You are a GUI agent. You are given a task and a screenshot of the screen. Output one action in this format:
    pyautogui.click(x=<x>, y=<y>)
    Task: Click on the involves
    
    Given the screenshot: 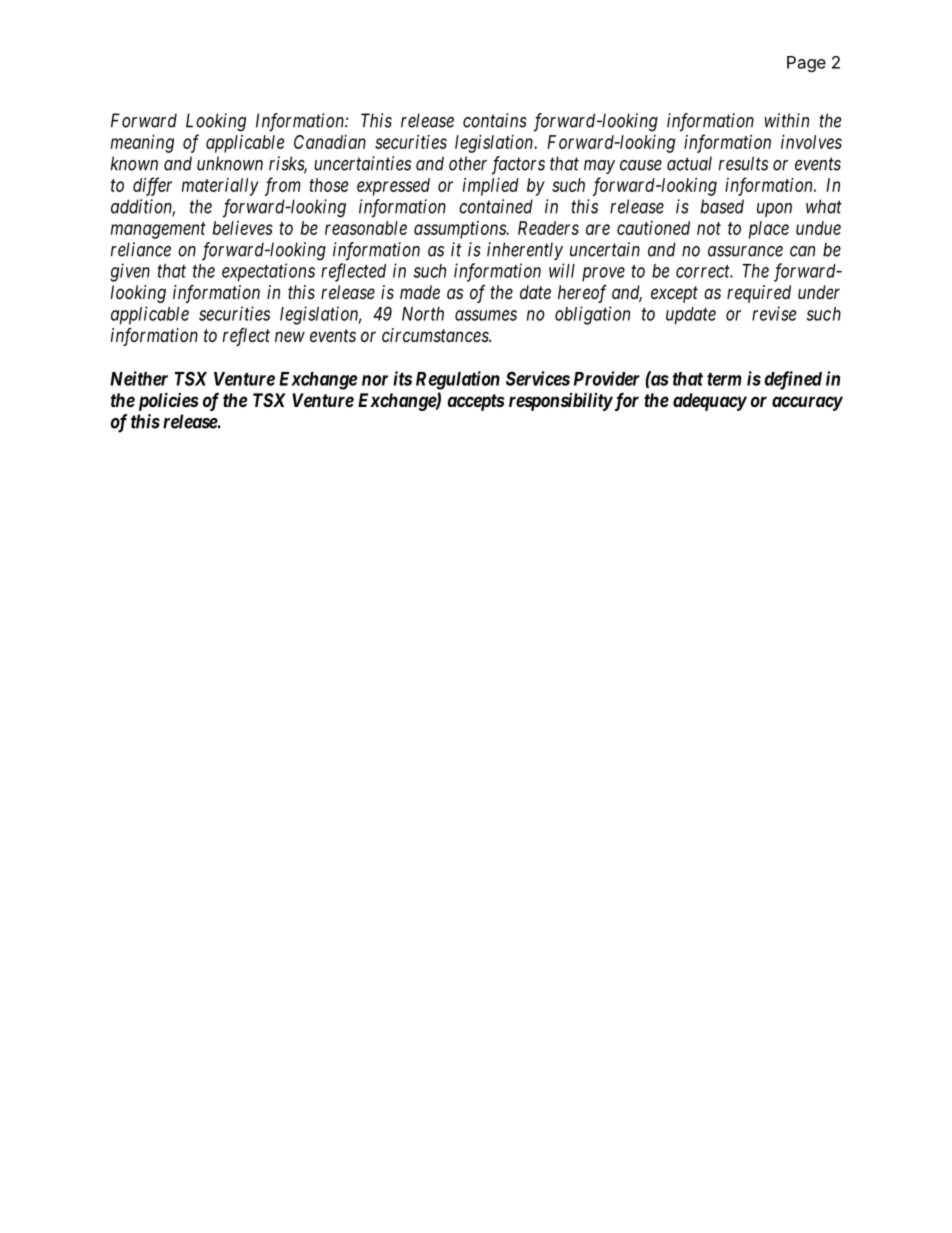 What is the action you would take?
    pyautogui.click(x=811, y=142)
